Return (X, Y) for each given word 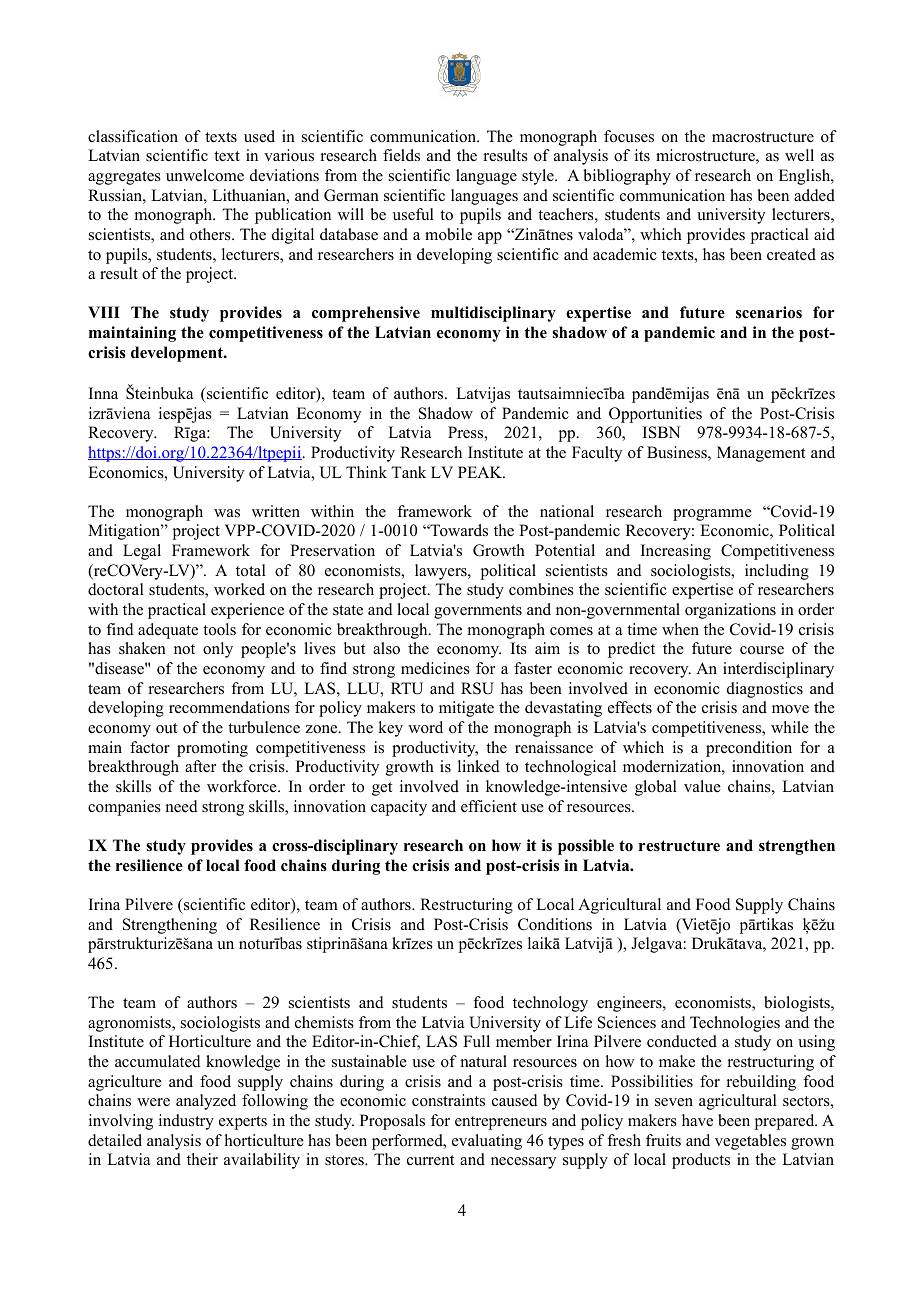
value (702, 786)
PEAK (481, 472)
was (227, 513)
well (799, 155)
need (182, 806)
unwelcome (205, 175)
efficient (489, 806)
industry (186, 1122)
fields (401, 155)
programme (712, 515)
